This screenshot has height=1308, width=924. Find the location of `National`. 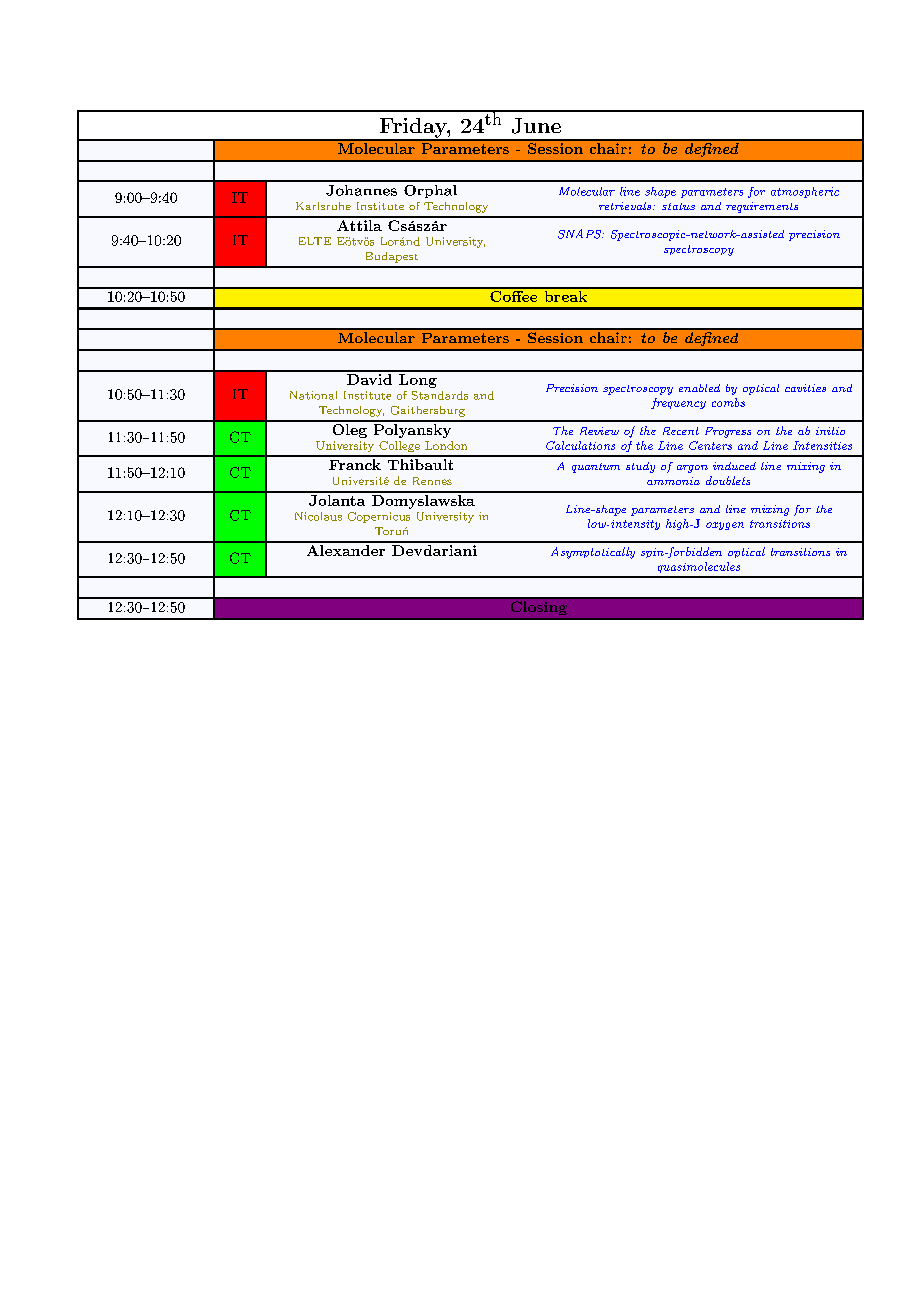

National is located at coordinates (313, 395).
